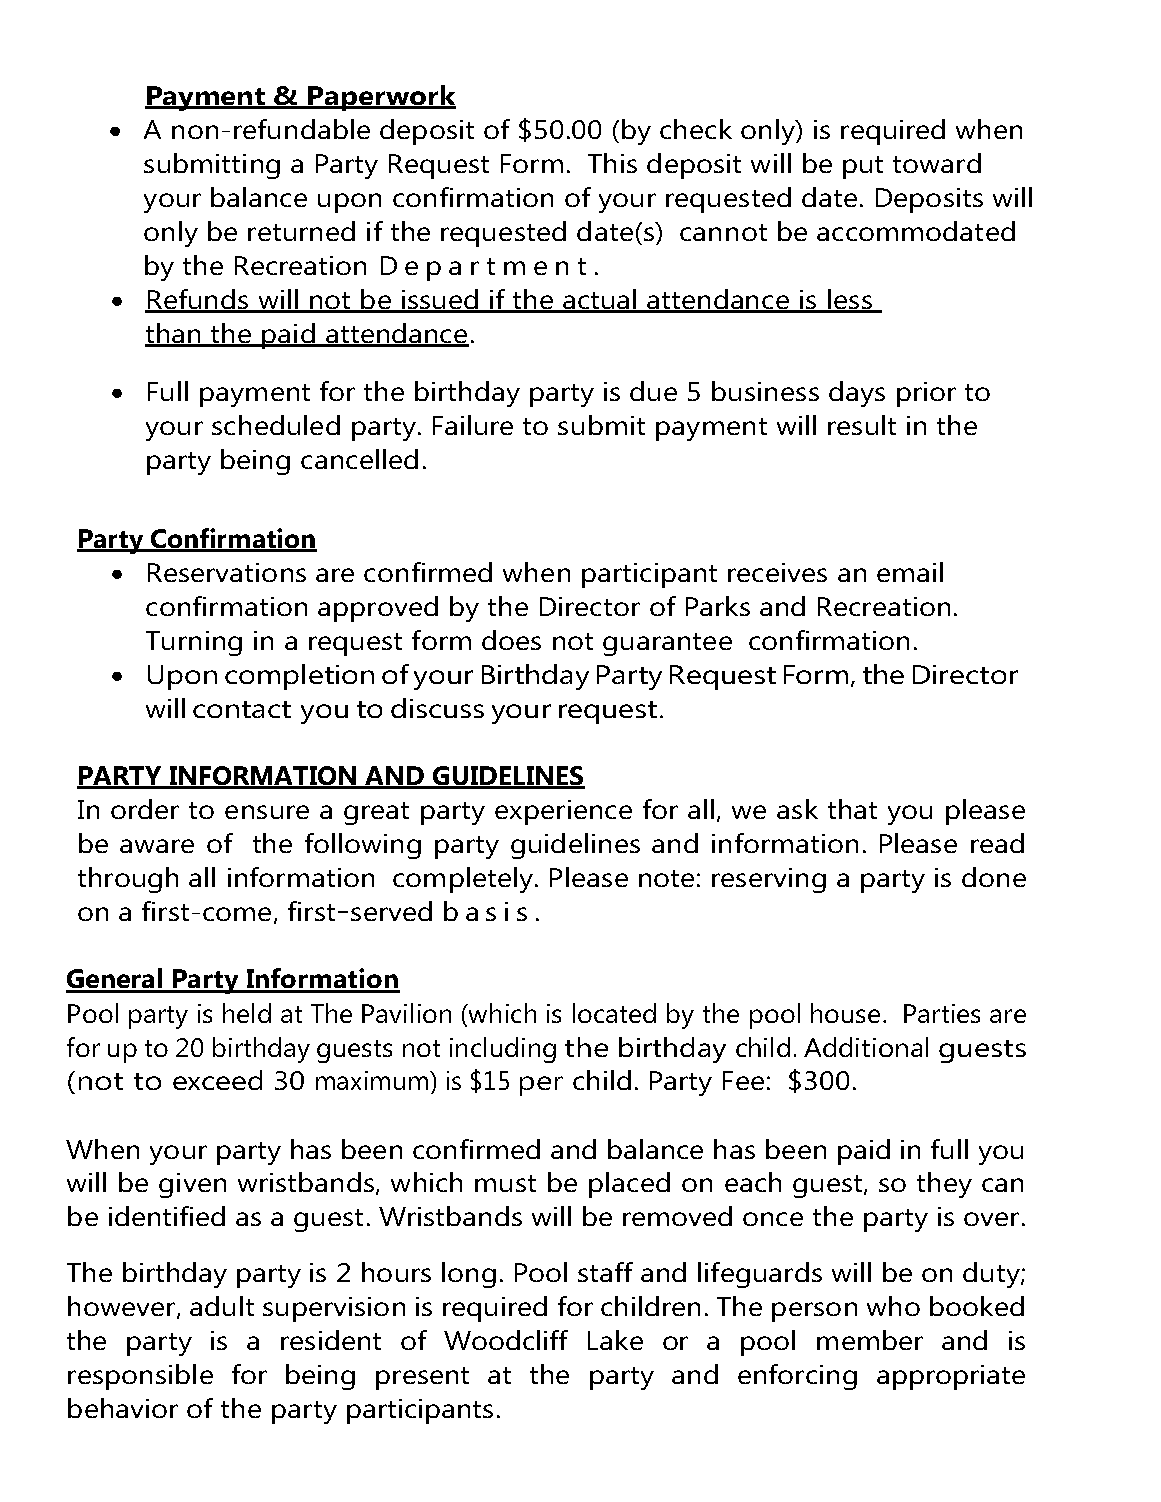  I want to click on This, so click(612, 163).
